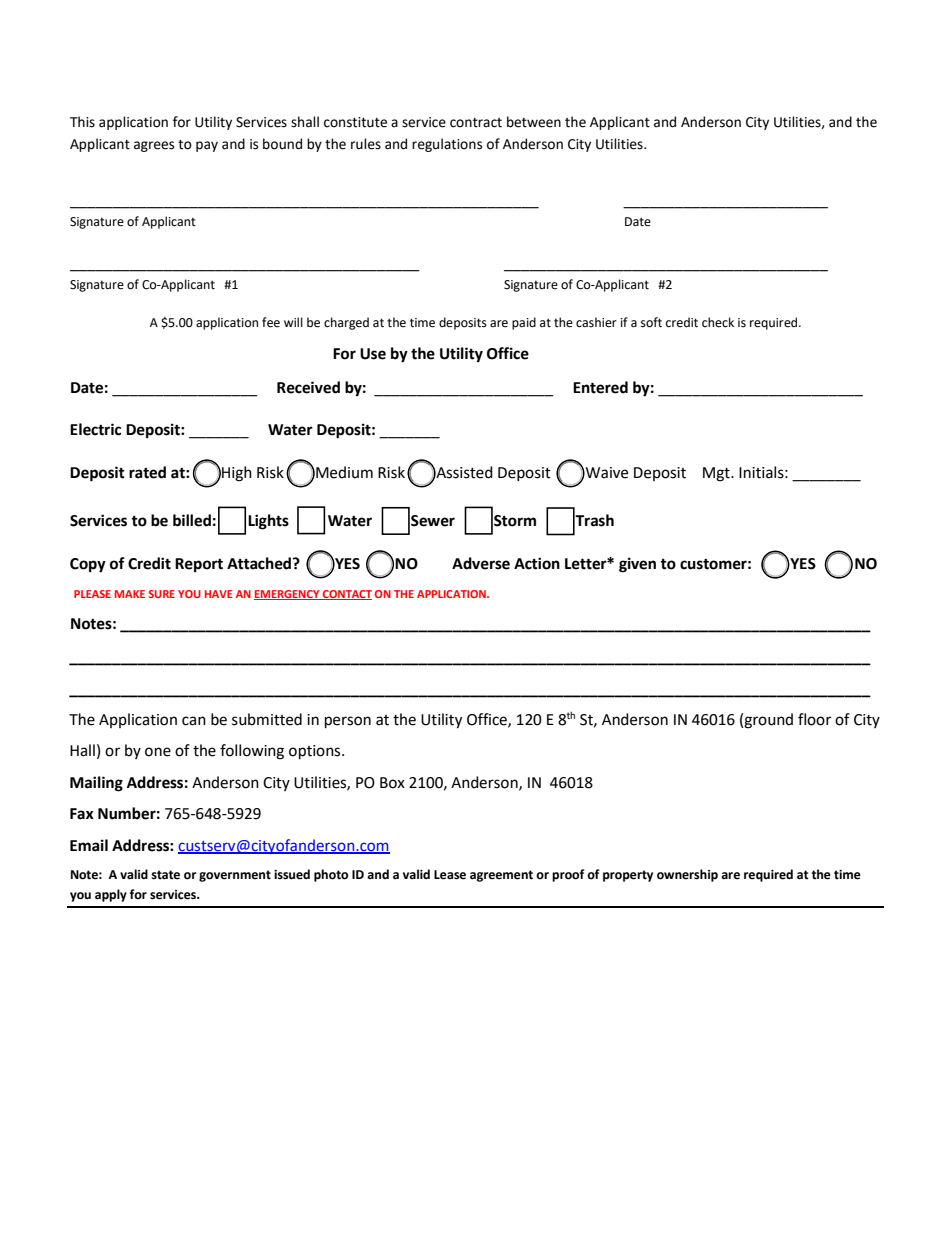 Image resolution: width=952 pixels, height=1233 pixels. Describe the element at coordinates (481, 563) in the image. I see `Adverse` at that location.
